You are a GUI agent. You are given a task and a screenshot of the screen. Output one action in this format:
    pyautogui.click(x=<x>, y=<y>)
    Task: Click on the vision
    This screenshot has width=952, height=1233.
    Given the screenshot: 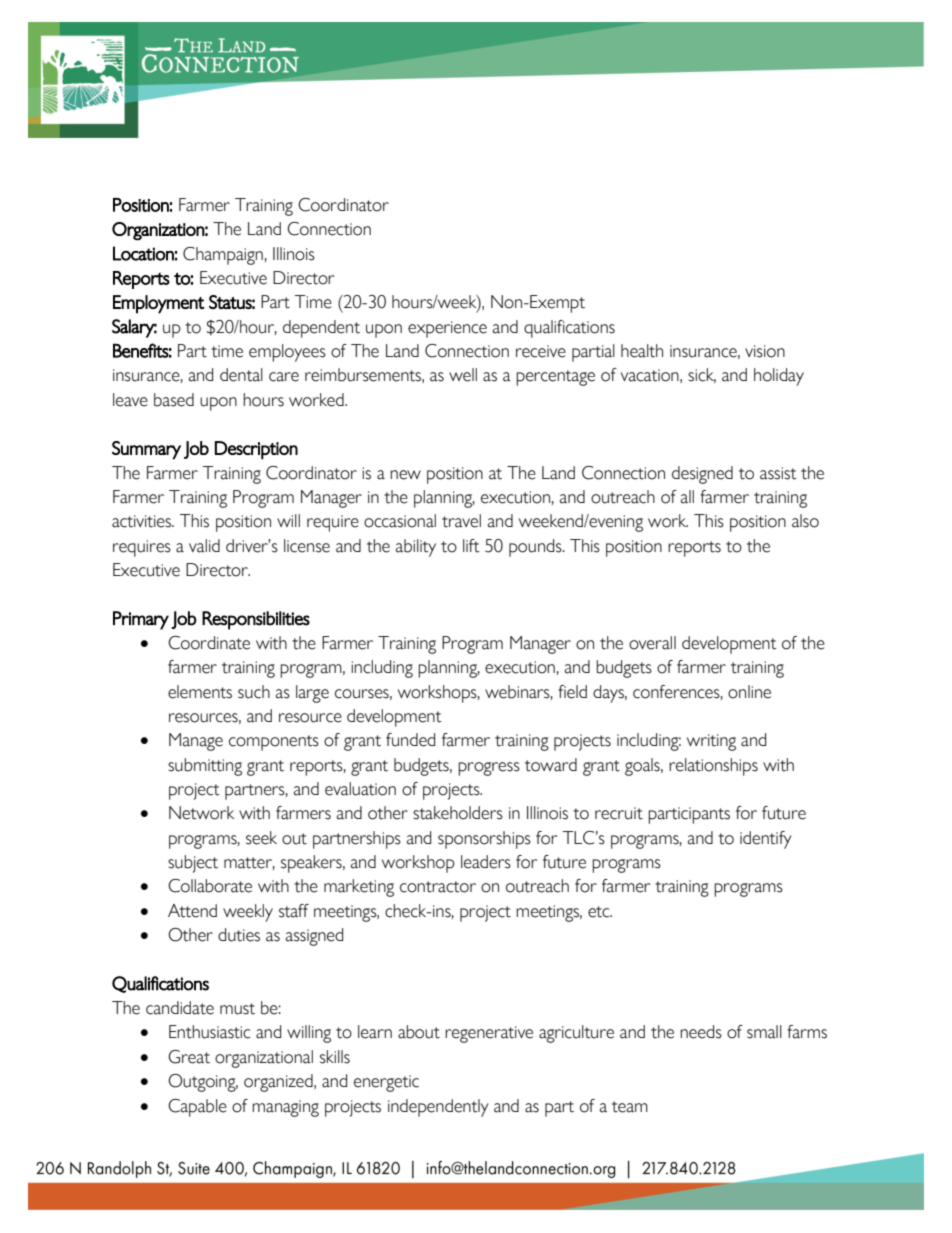 What is the action you would take?
    pyautogui.click(x=765, y=351)
